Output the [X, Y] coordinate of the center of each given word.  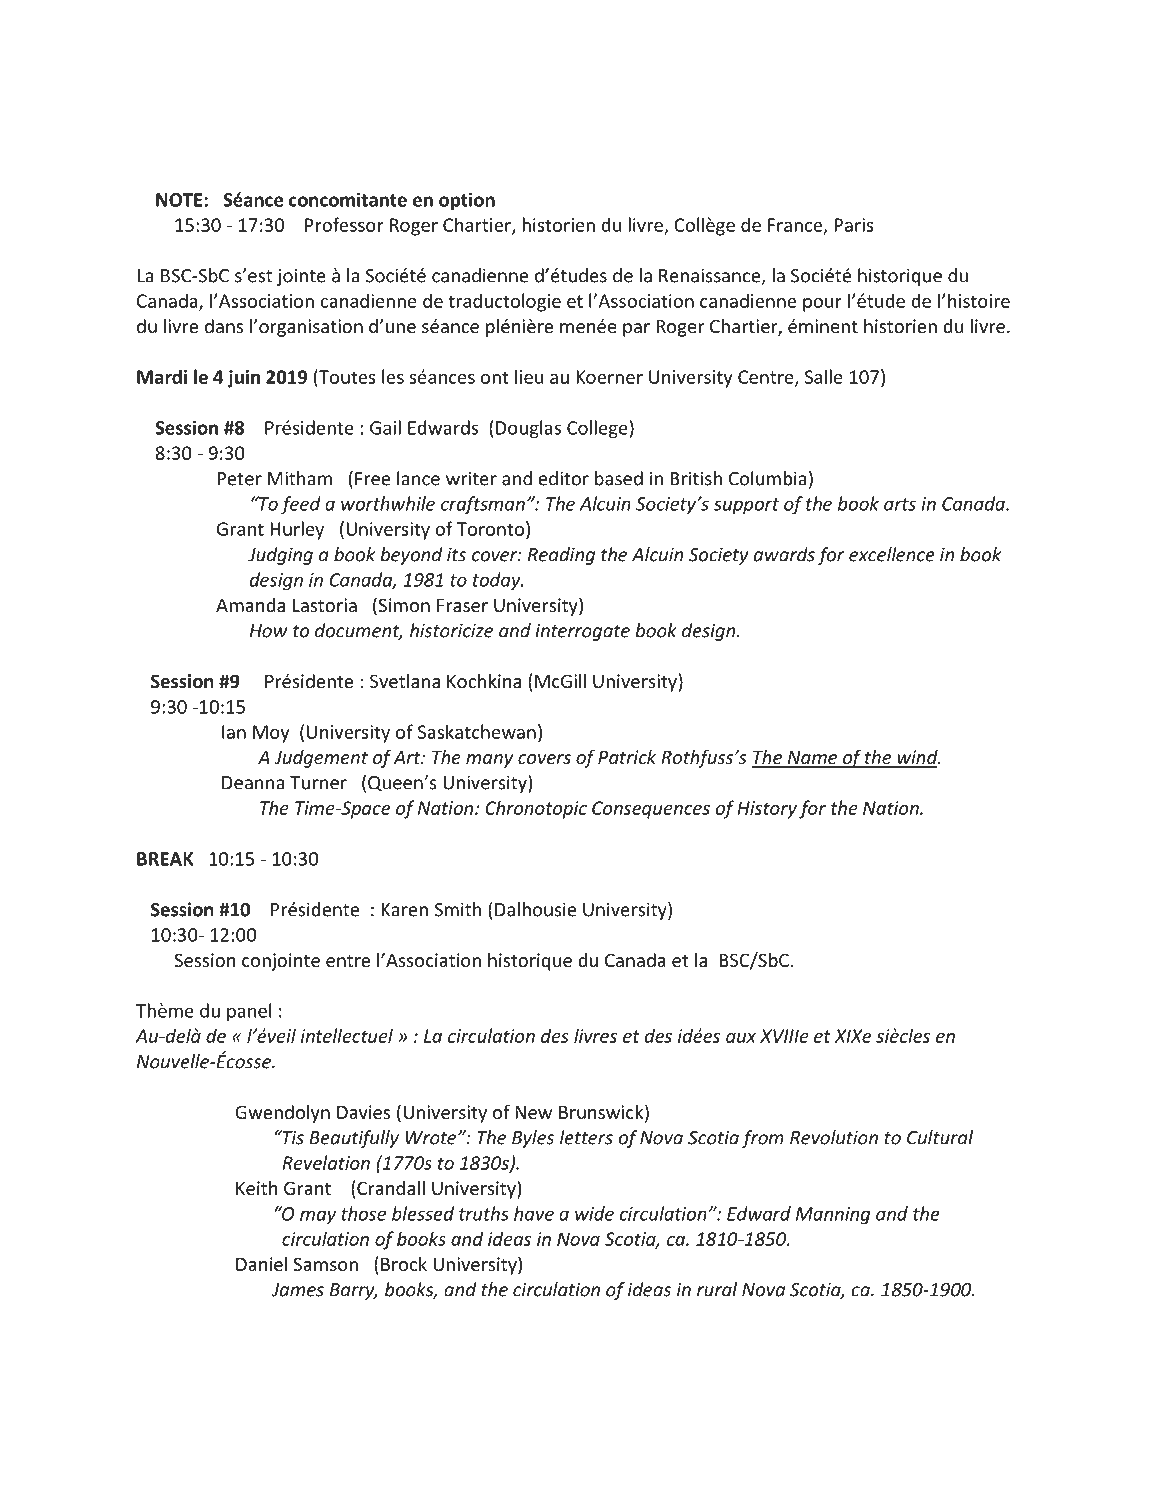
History [767, 810]
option [467, 201]
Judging [280, 556]
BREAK [165, 859]
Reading [561, 556]
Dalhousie [535, 909]
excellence [892, 554]
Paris [854, 225]
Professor [344, 224]
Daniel [261, 1264]
